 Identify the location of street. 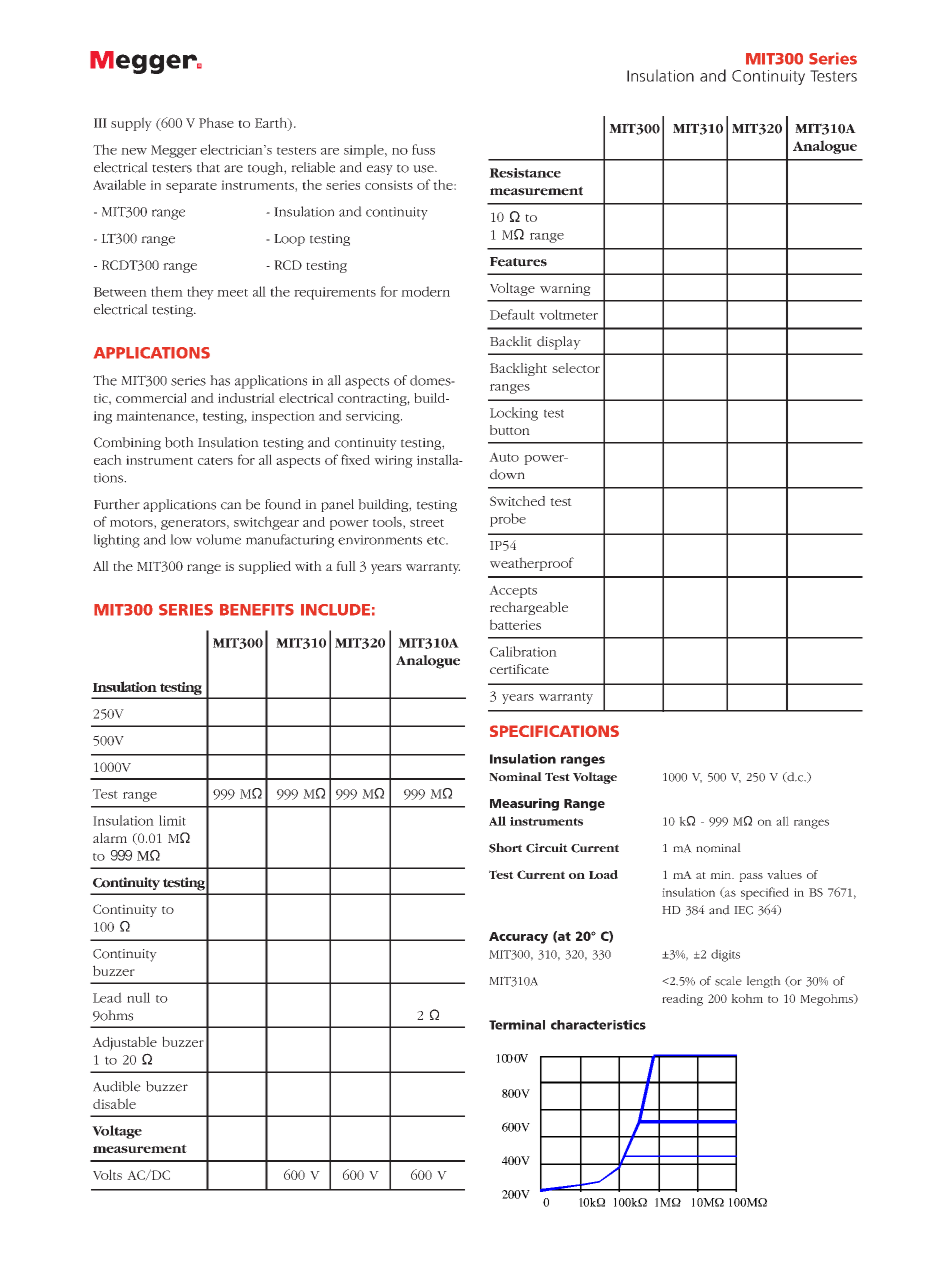
(427, 523).
